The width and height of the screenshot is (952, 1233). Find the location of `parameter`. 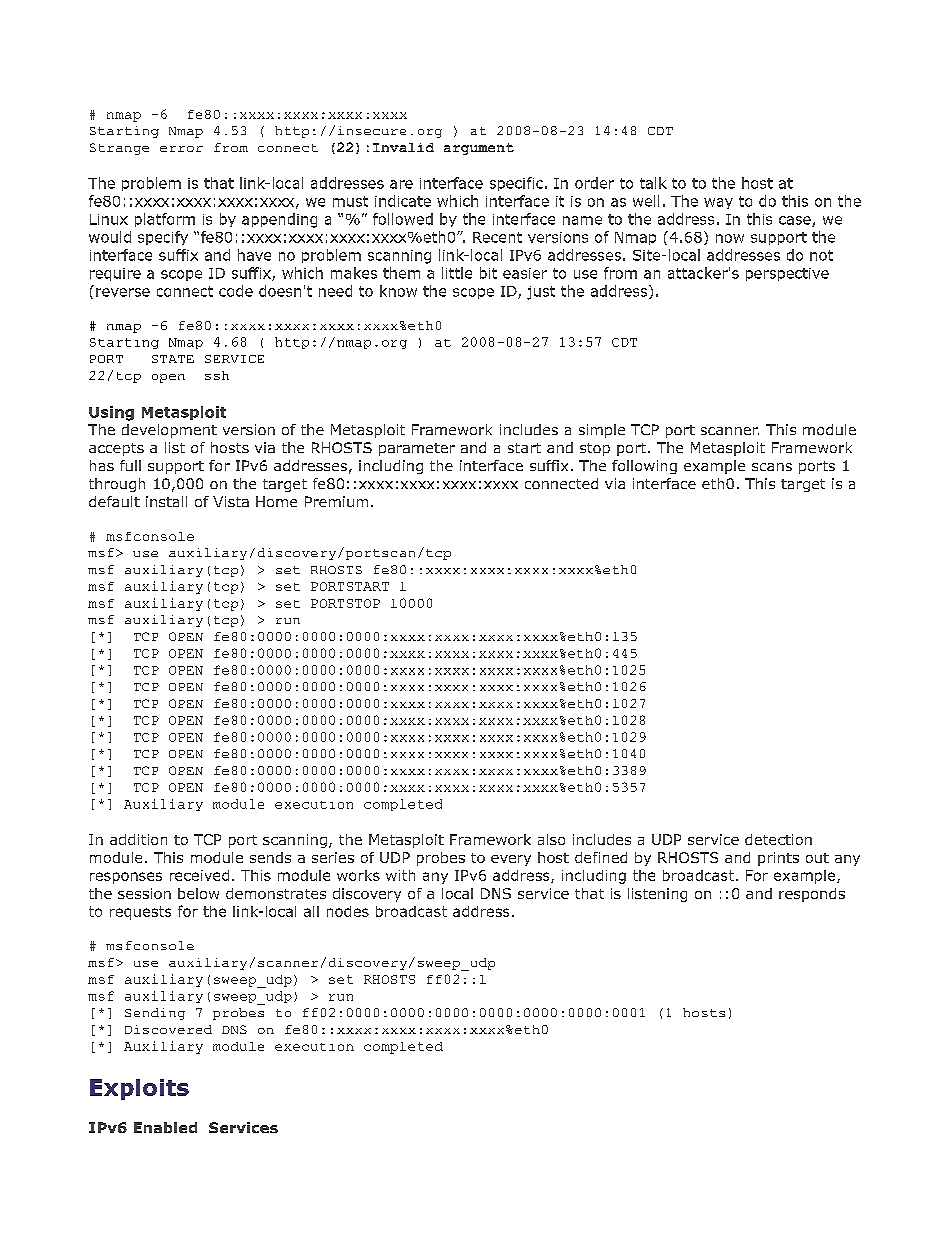

parameter is located at coordinates (417, 449).
